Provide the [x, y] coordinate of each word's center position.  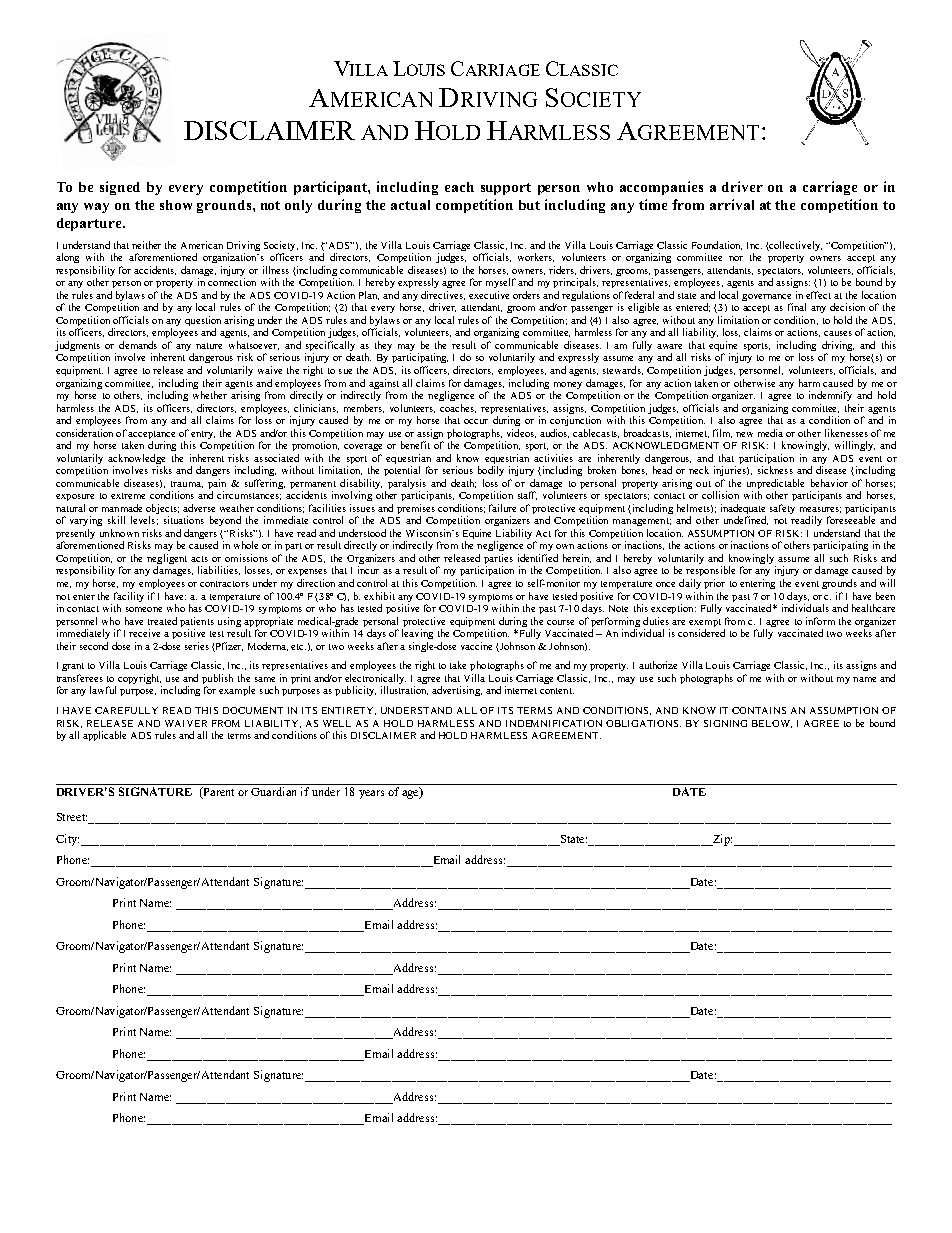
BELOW [772, 724]
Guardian [273, 791]
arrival [732, 204]
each [459, 187]
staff [527, 495]
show [176, 205]
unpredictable [775, 485]
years [371, 794]
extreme [128, 496]
